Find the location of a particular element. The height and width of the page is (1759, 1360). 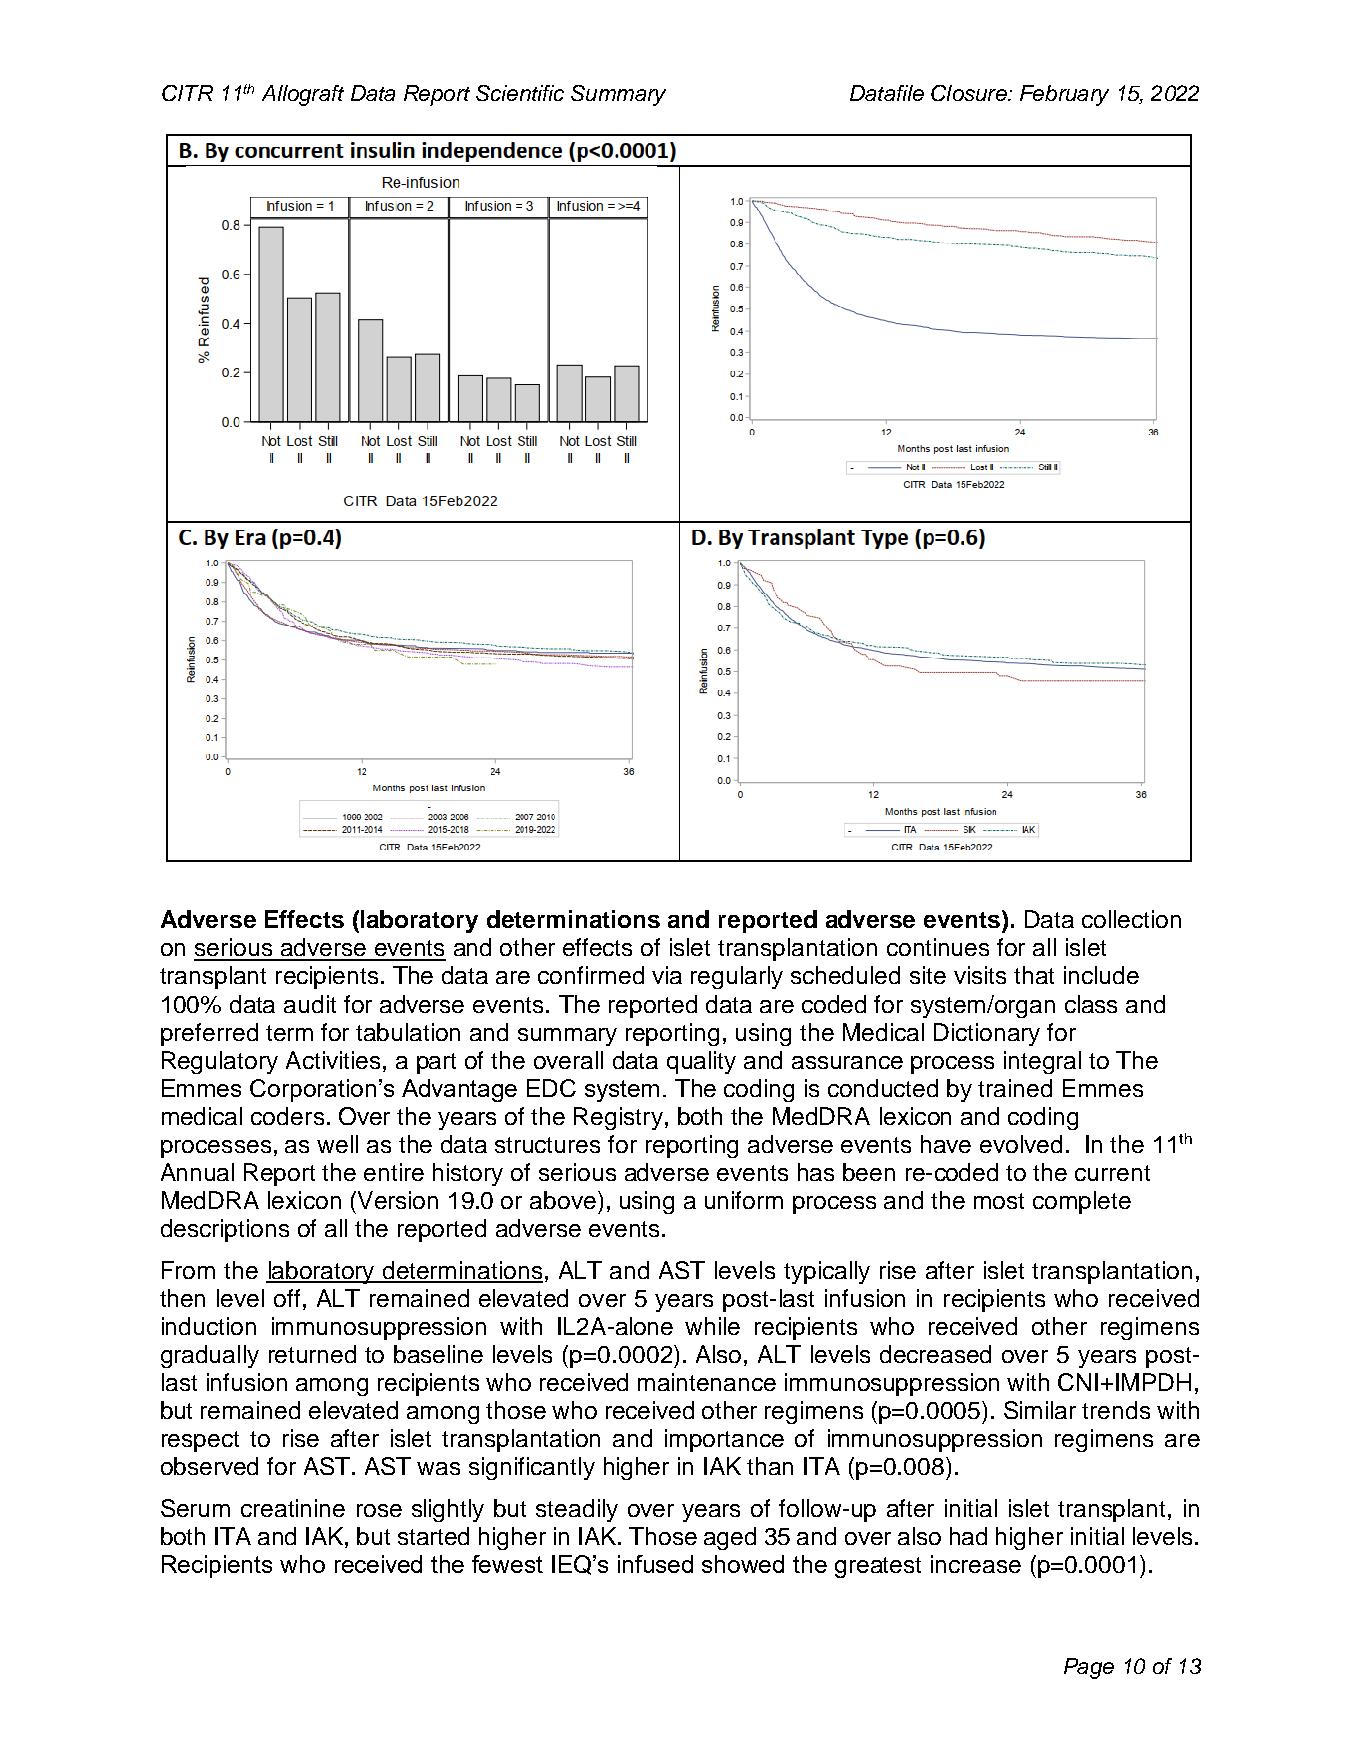

preferred is located at coordinates (209, 1034).
